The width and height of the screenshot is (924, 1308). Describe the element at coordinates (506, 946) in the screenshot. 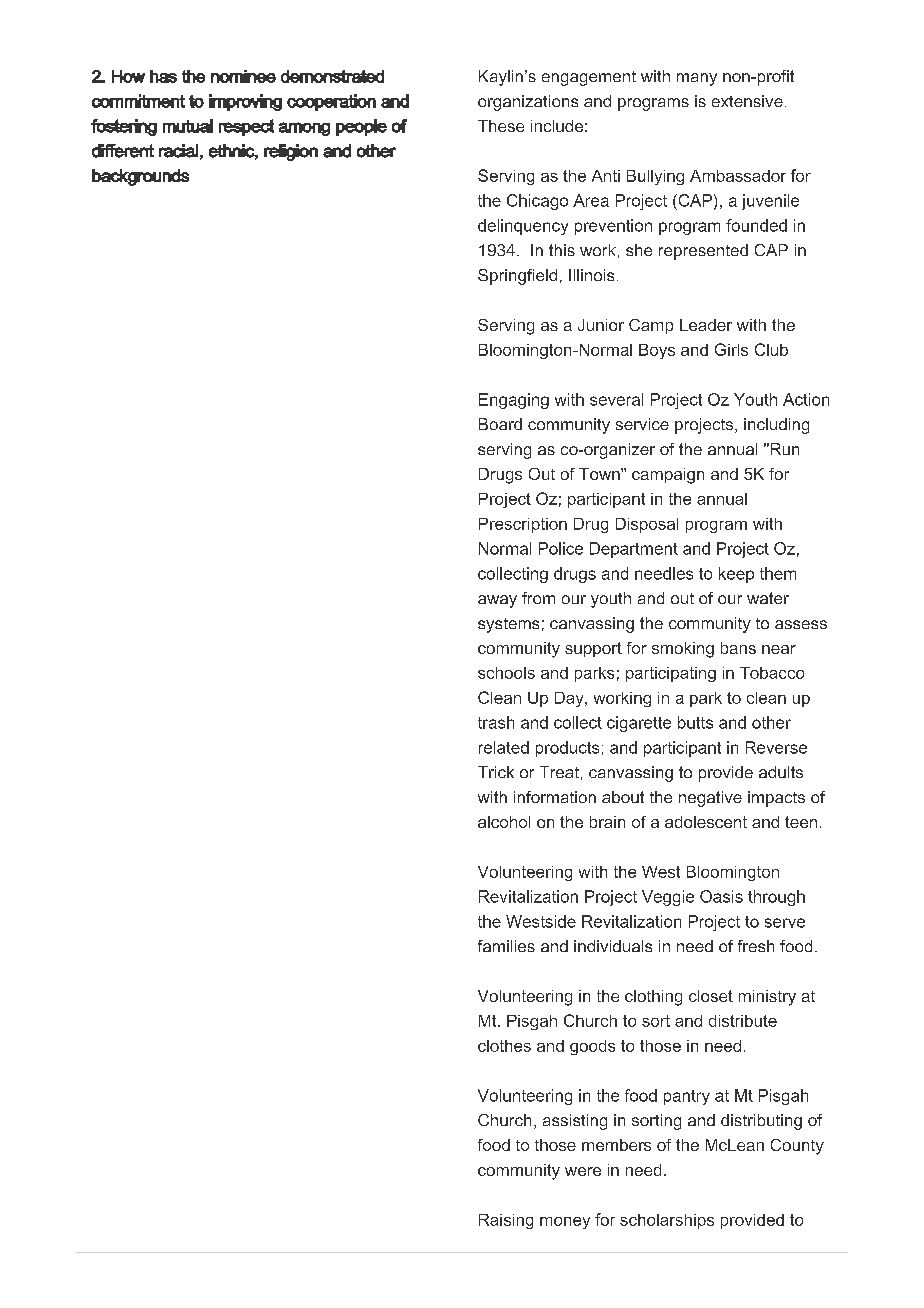

I see `families` at that location.
